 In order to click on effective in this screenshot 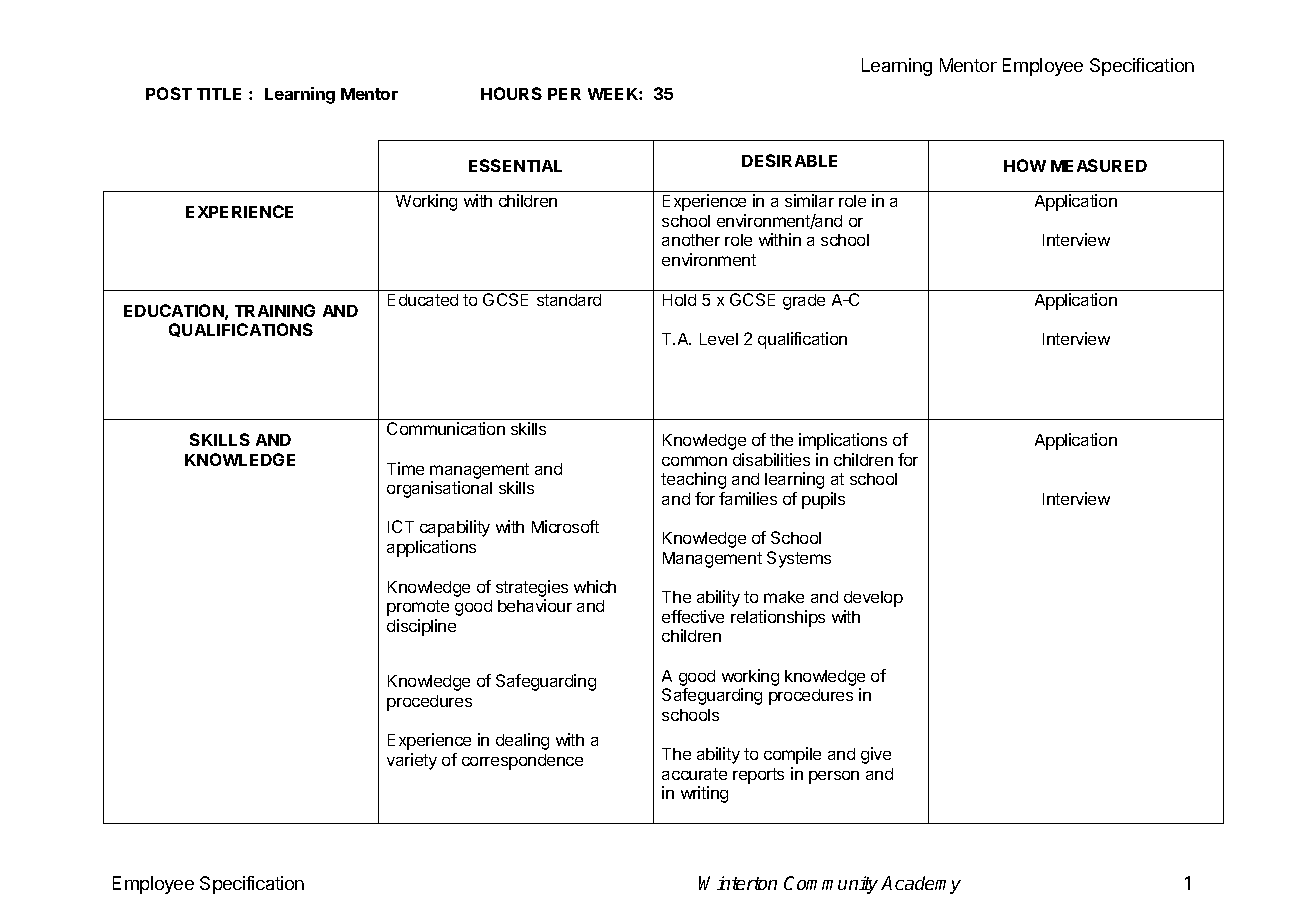, I will do `click(693, 616)`.
